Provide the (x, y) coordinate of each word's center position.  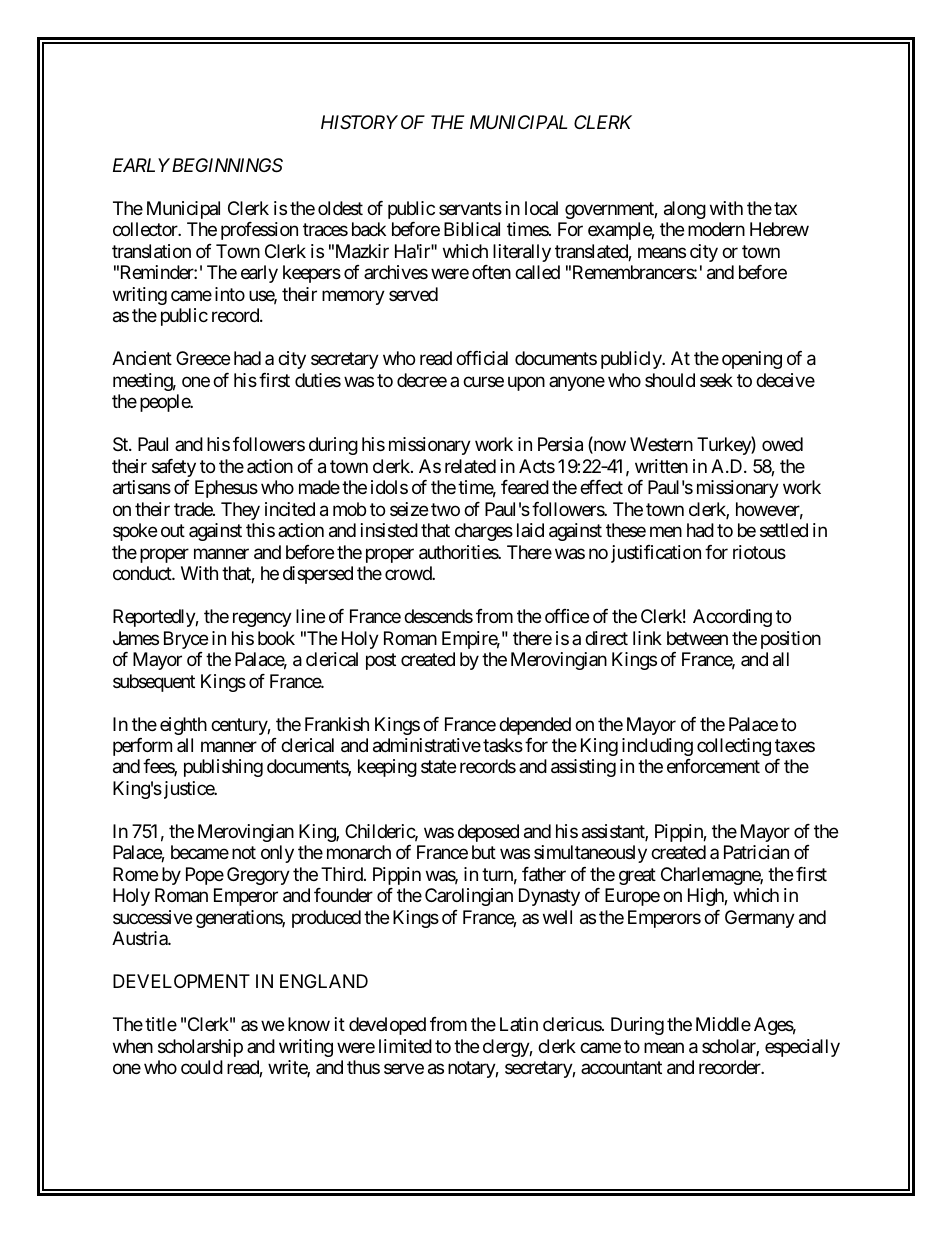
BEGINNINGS (227, 165)
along (685, 210)
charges (484, 532)
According (732, 618)
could (202, 1067)
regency (262, 620)
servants (470, 208)
